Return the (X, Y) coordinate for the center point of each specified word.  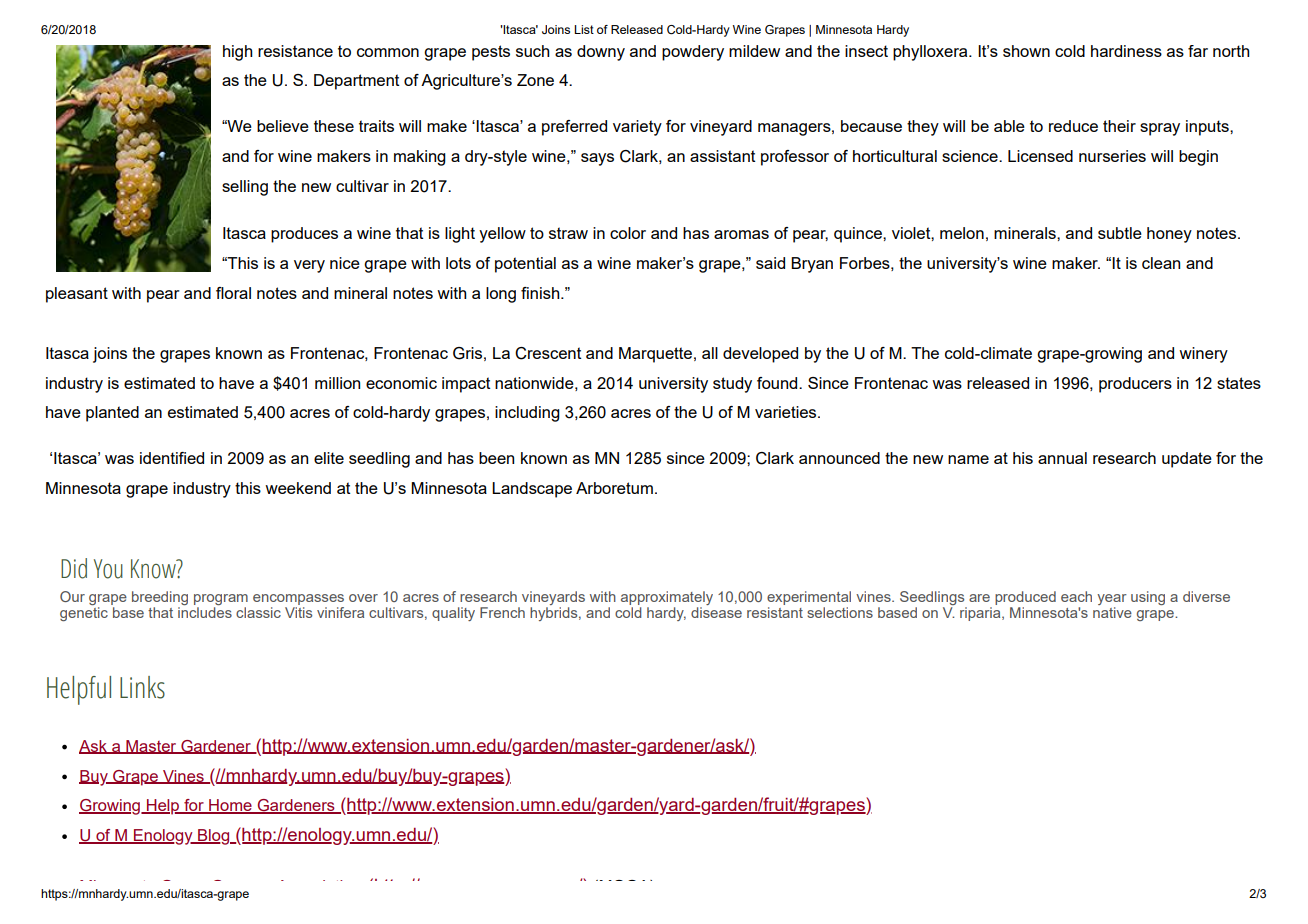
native (1112, 612)
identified (172, 458)
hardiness (1126, 51)
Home (230, 806)
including (527, 414)
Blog (214, 837)
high (238, 53)
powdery (693, 53)
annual (1062, 458)
